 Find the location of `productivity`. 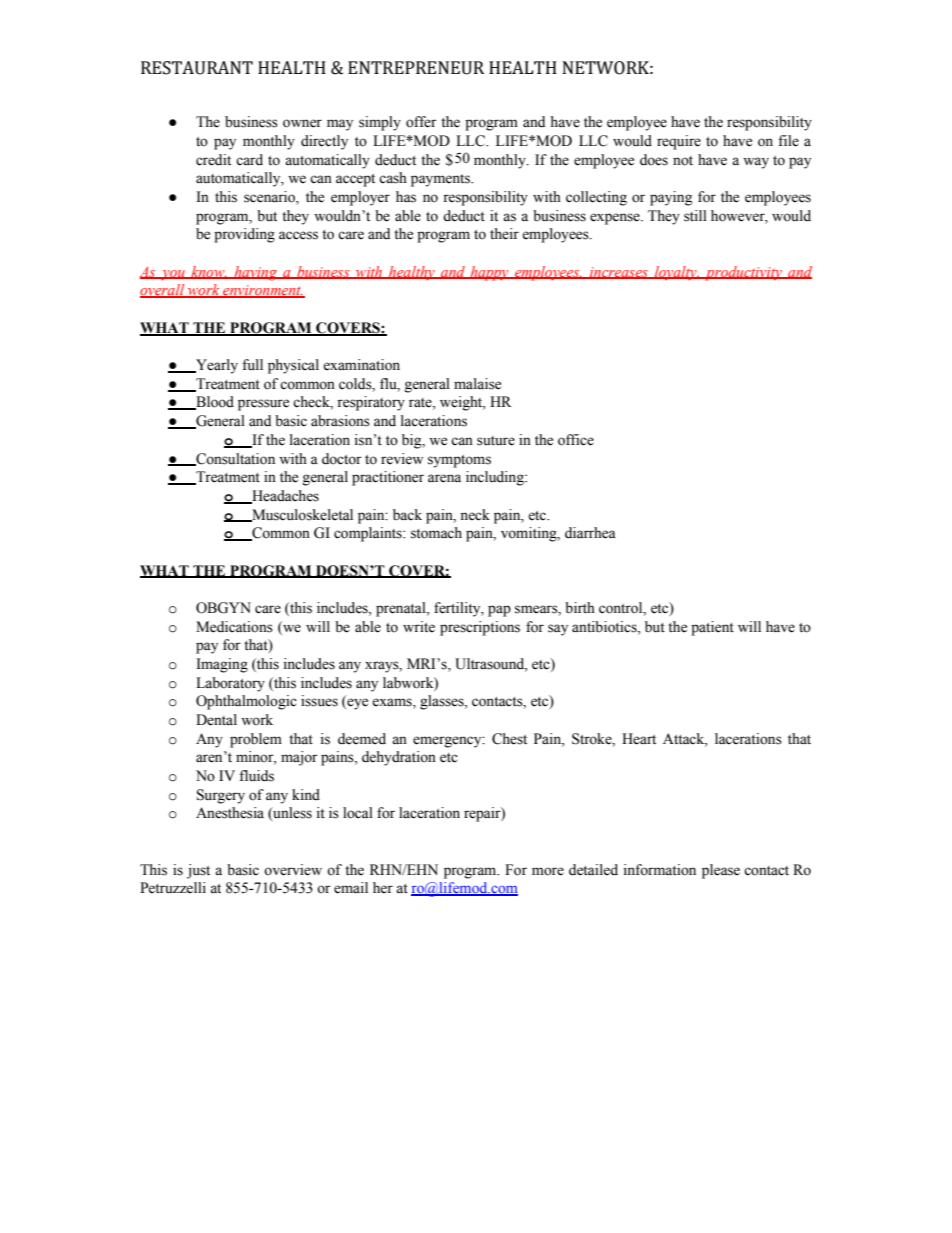

productivity is located at coordinates (743, 273).
